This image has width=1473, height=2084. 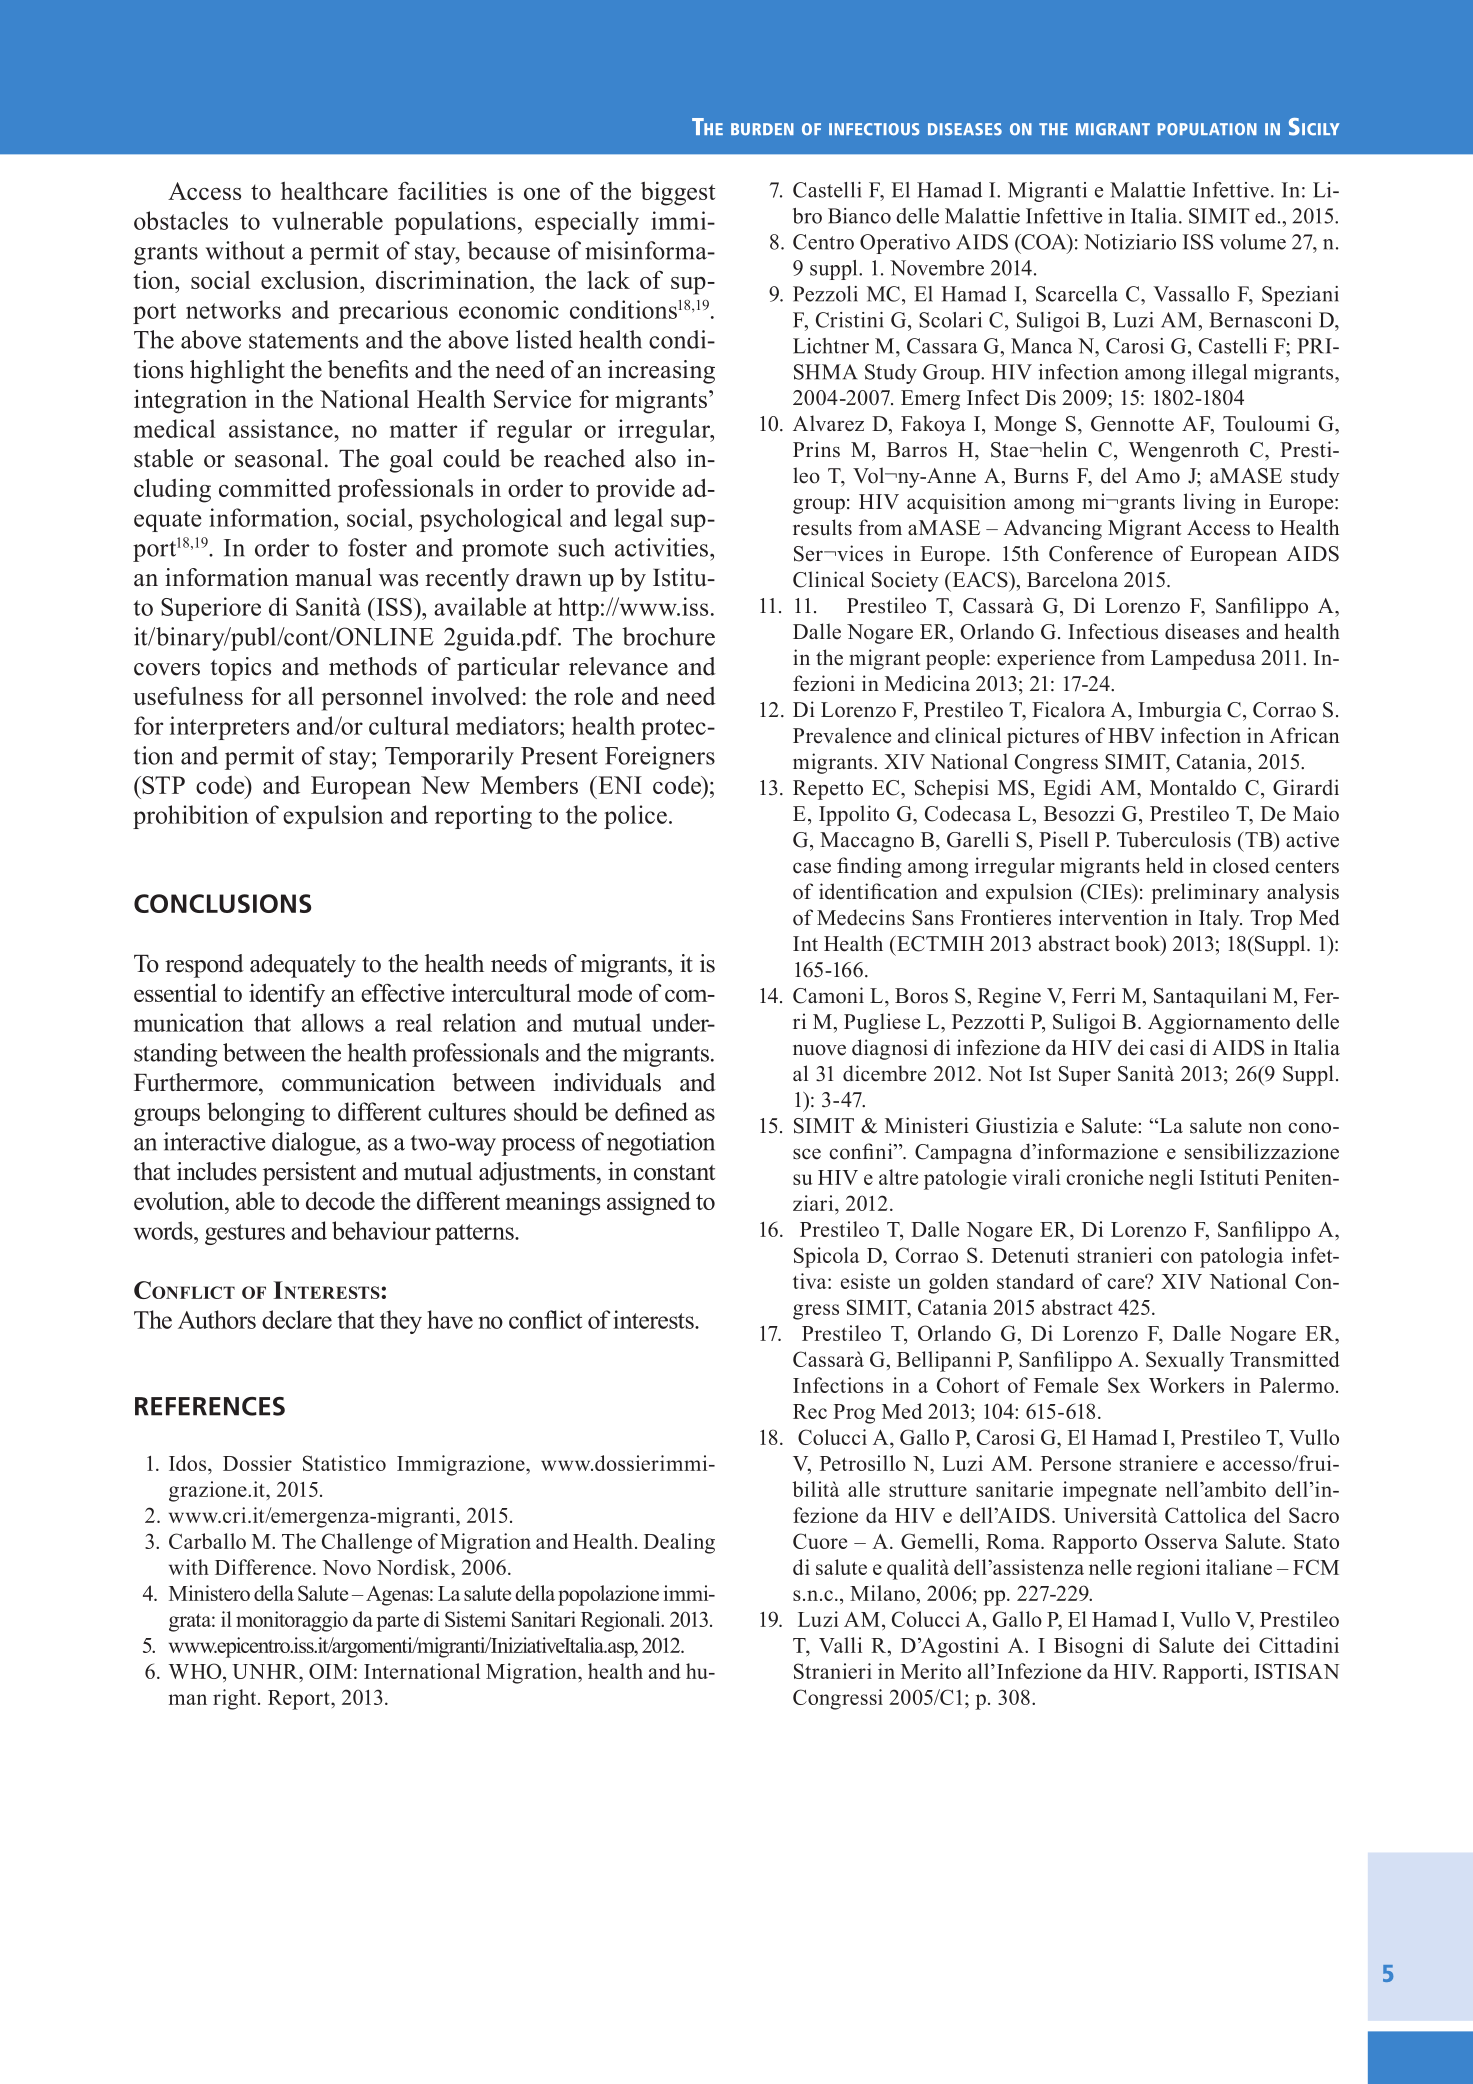 I want to click on case, so click(x=812, y=868).
